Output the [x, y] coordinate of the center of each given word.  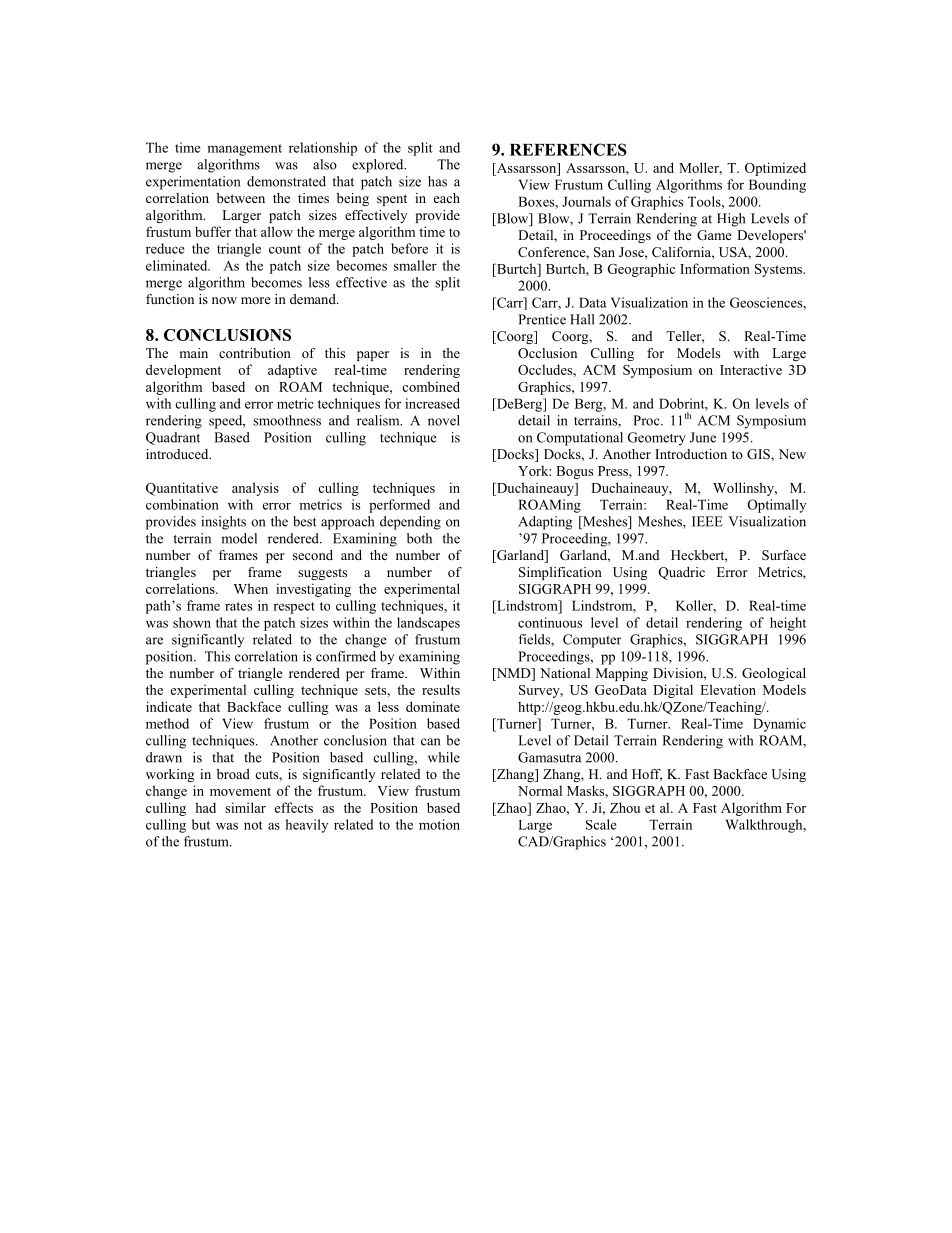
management [244, 150]
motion [439, 824]
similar [245, 807]
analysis [255, 489]
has [437, 181]
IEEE [707, 521]
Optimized [775, 169]
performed [399, 506]
